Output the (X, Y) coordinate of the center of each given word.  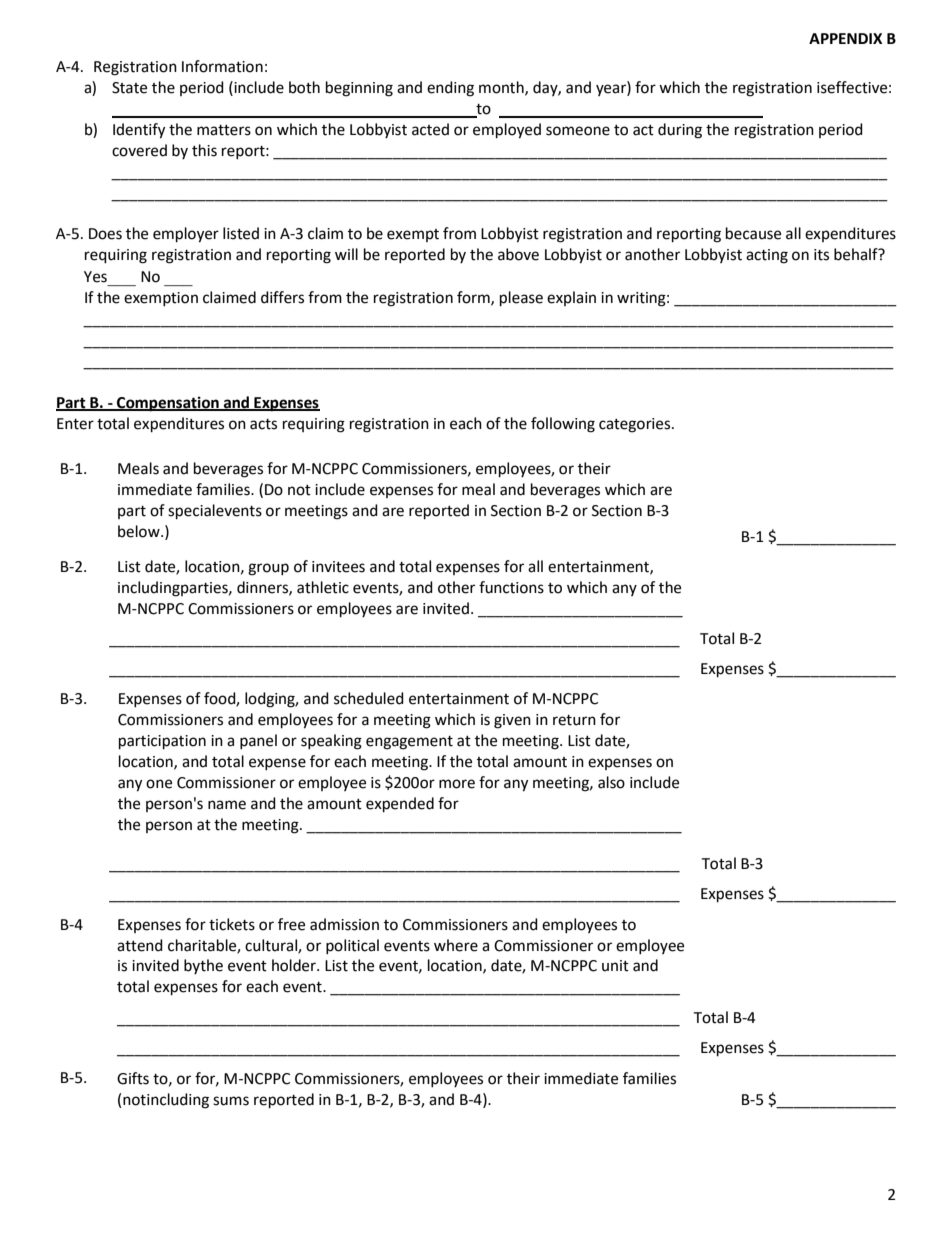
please (521, 299)
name (227, 805)
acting (767, 256)
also (611, 782)
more (457, 784)
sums (231, 1101)
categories (636, 425)
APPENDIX (845, 38)
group (268, 569)
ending (450, 89)
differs (282, 297)
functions (511, 587)
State (129, 88)
